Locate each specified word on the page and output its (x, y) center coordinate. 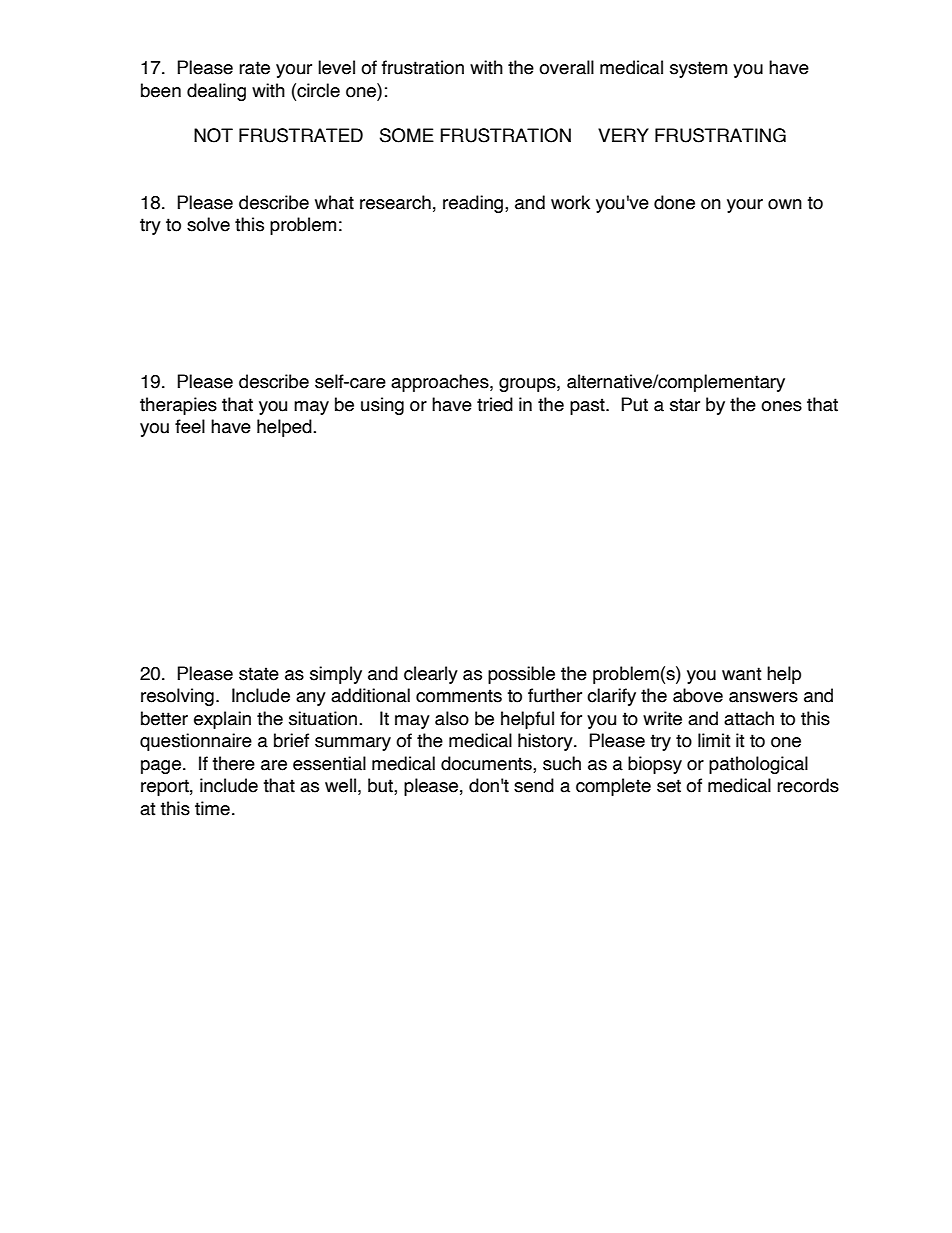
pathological (758, 765)
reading (473, 204)
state (259, 674)
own (785, 204)
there (233, 763)
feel (190, 426)
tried (495, 404)
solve (208, 224)
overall (566, 67)
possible (521, 675)
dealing (216, 92)
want (742, 674)
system (698, 69)
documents (487, 764)
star (685, 405)
